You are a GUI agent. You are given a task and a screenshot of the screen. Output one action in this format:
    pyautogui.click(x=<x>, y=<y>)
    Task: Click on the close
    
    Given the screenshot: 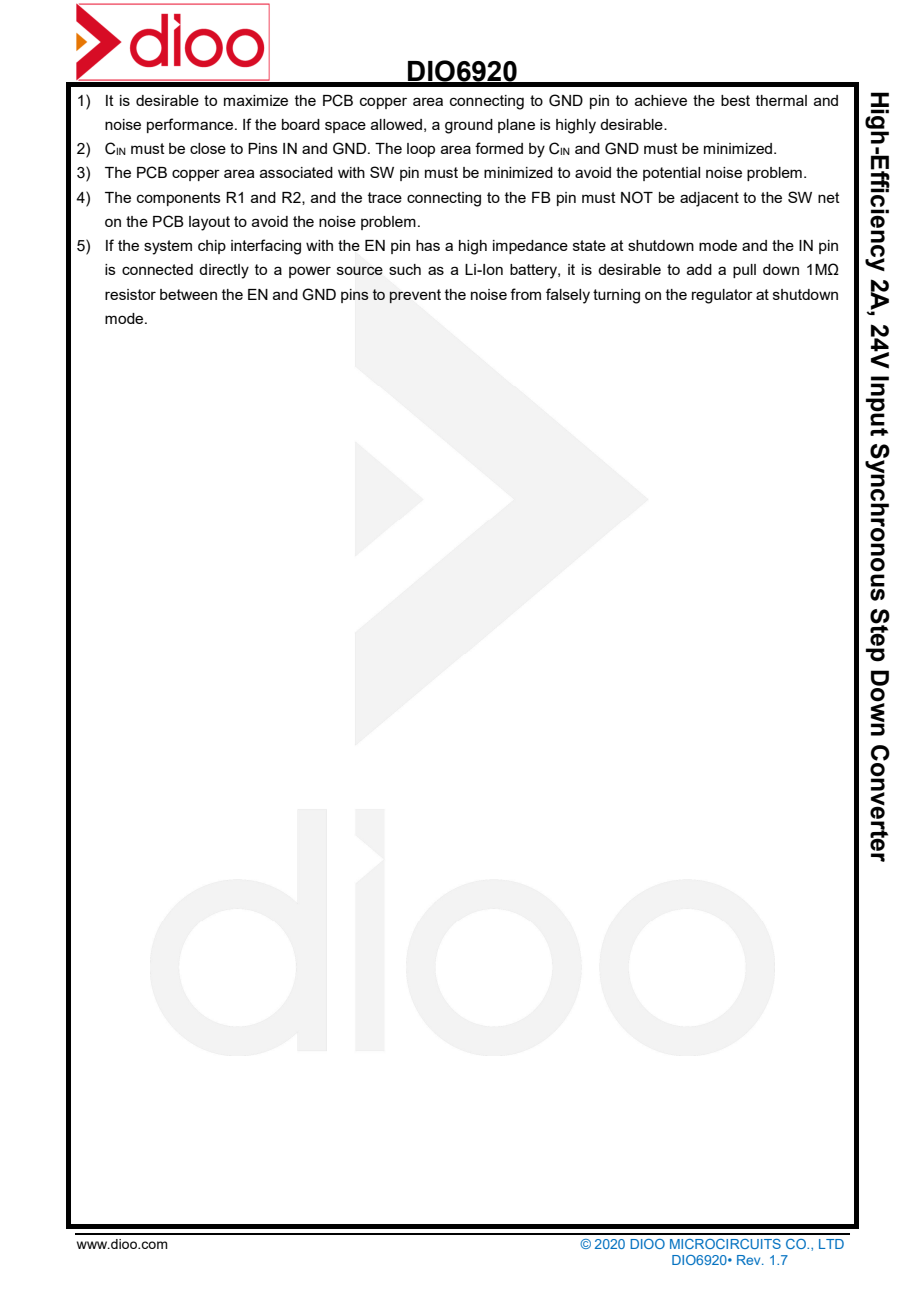 What is the action you would take?
    pyautogui.click(x=208, y=148)
